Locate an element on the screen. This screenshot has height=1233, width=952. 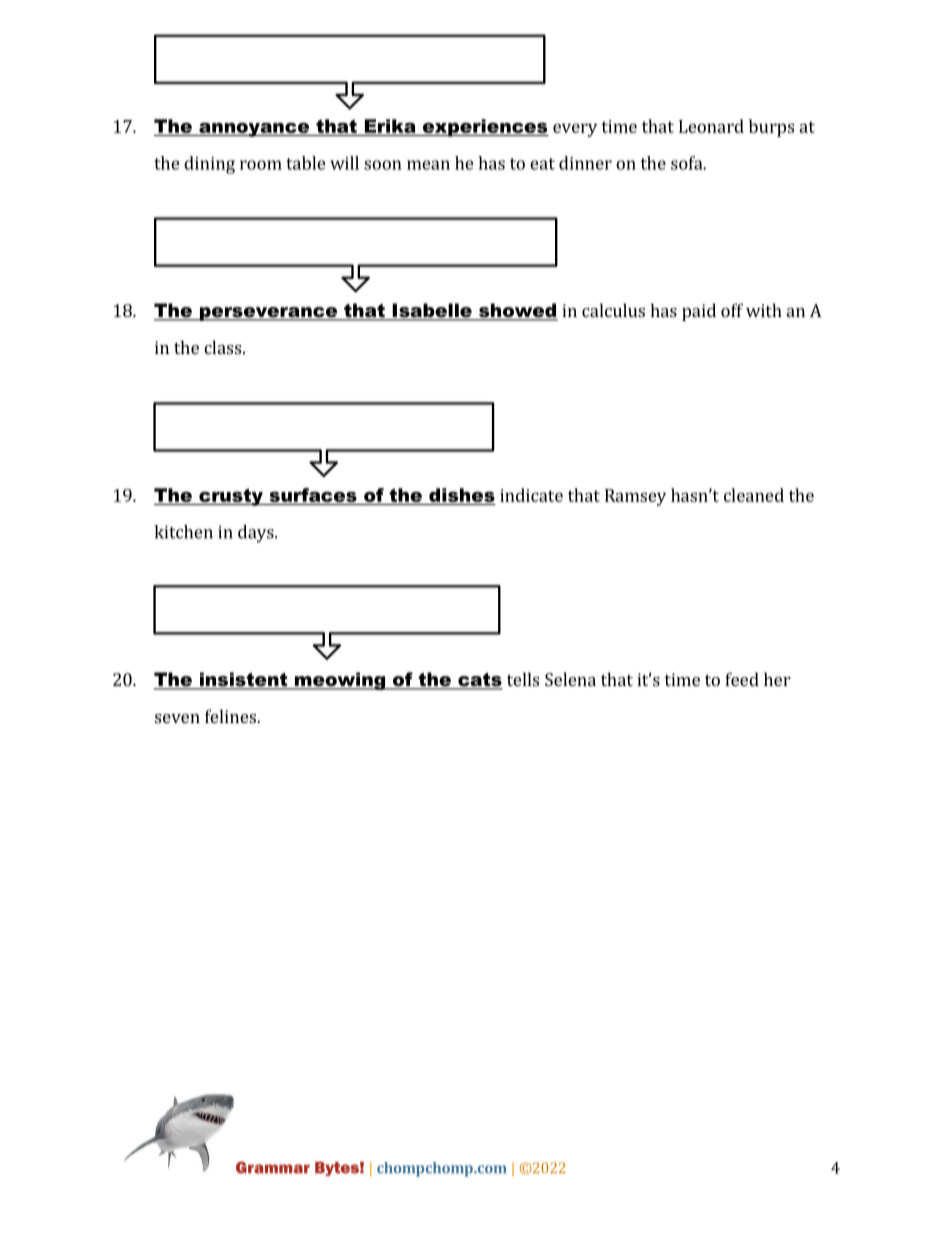
her is located at coordinates (777, 679).
